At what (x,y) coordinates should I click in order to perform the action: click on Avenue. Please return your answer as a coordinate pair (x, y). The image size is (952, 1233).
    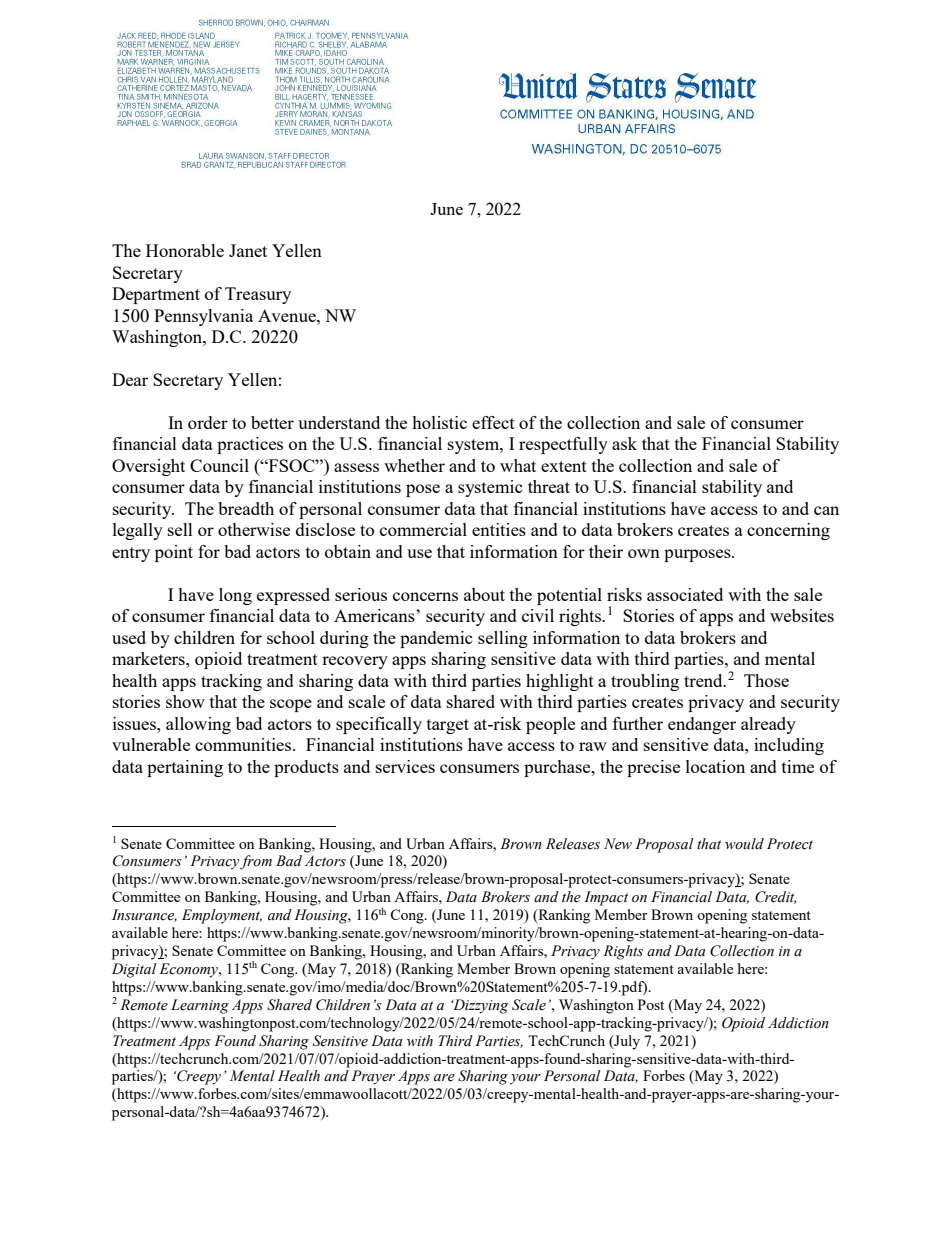
    Looking at the image, I should click on (288, 315).
